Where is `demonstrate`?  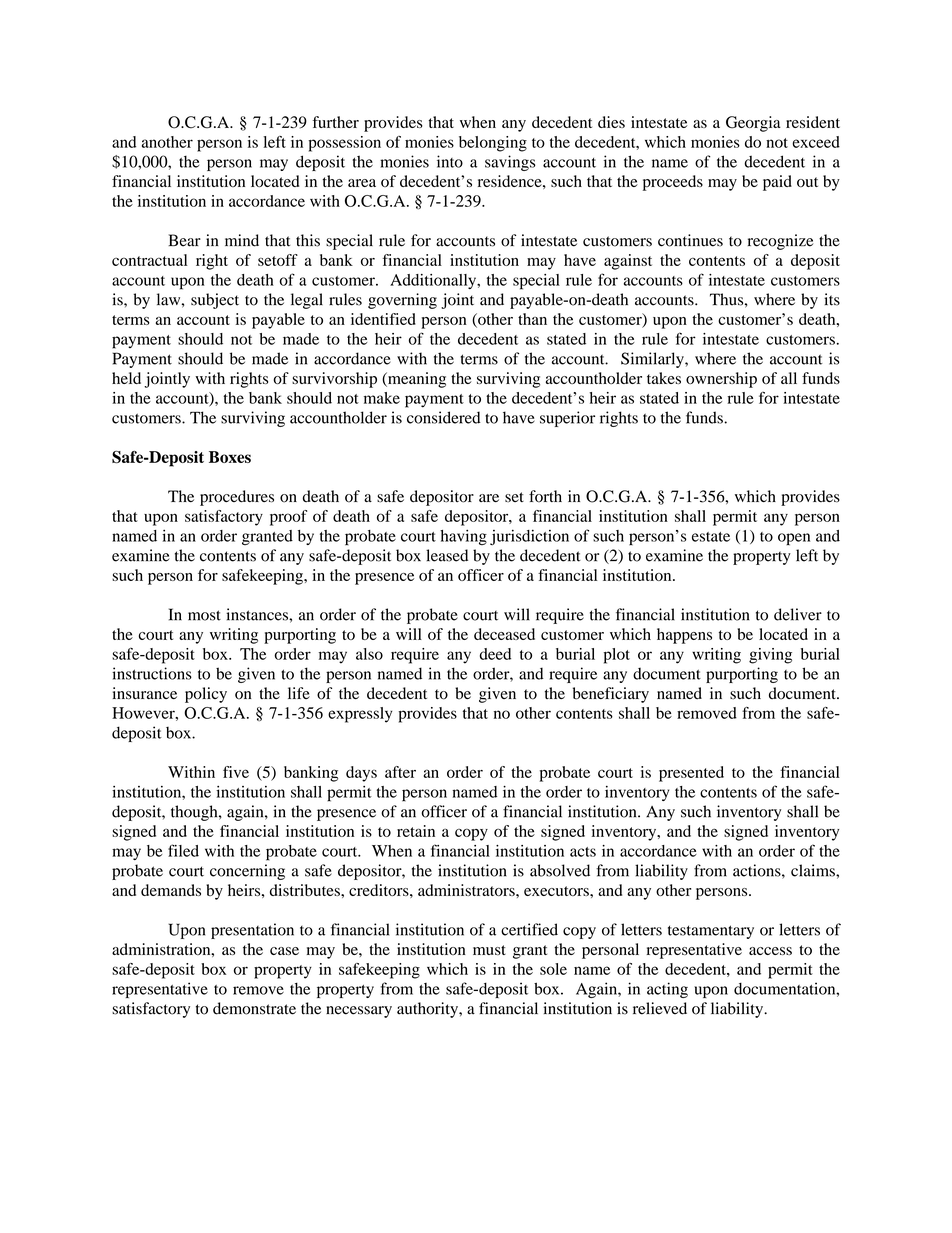 demonstrate is located at coordinates (254, 1008).
